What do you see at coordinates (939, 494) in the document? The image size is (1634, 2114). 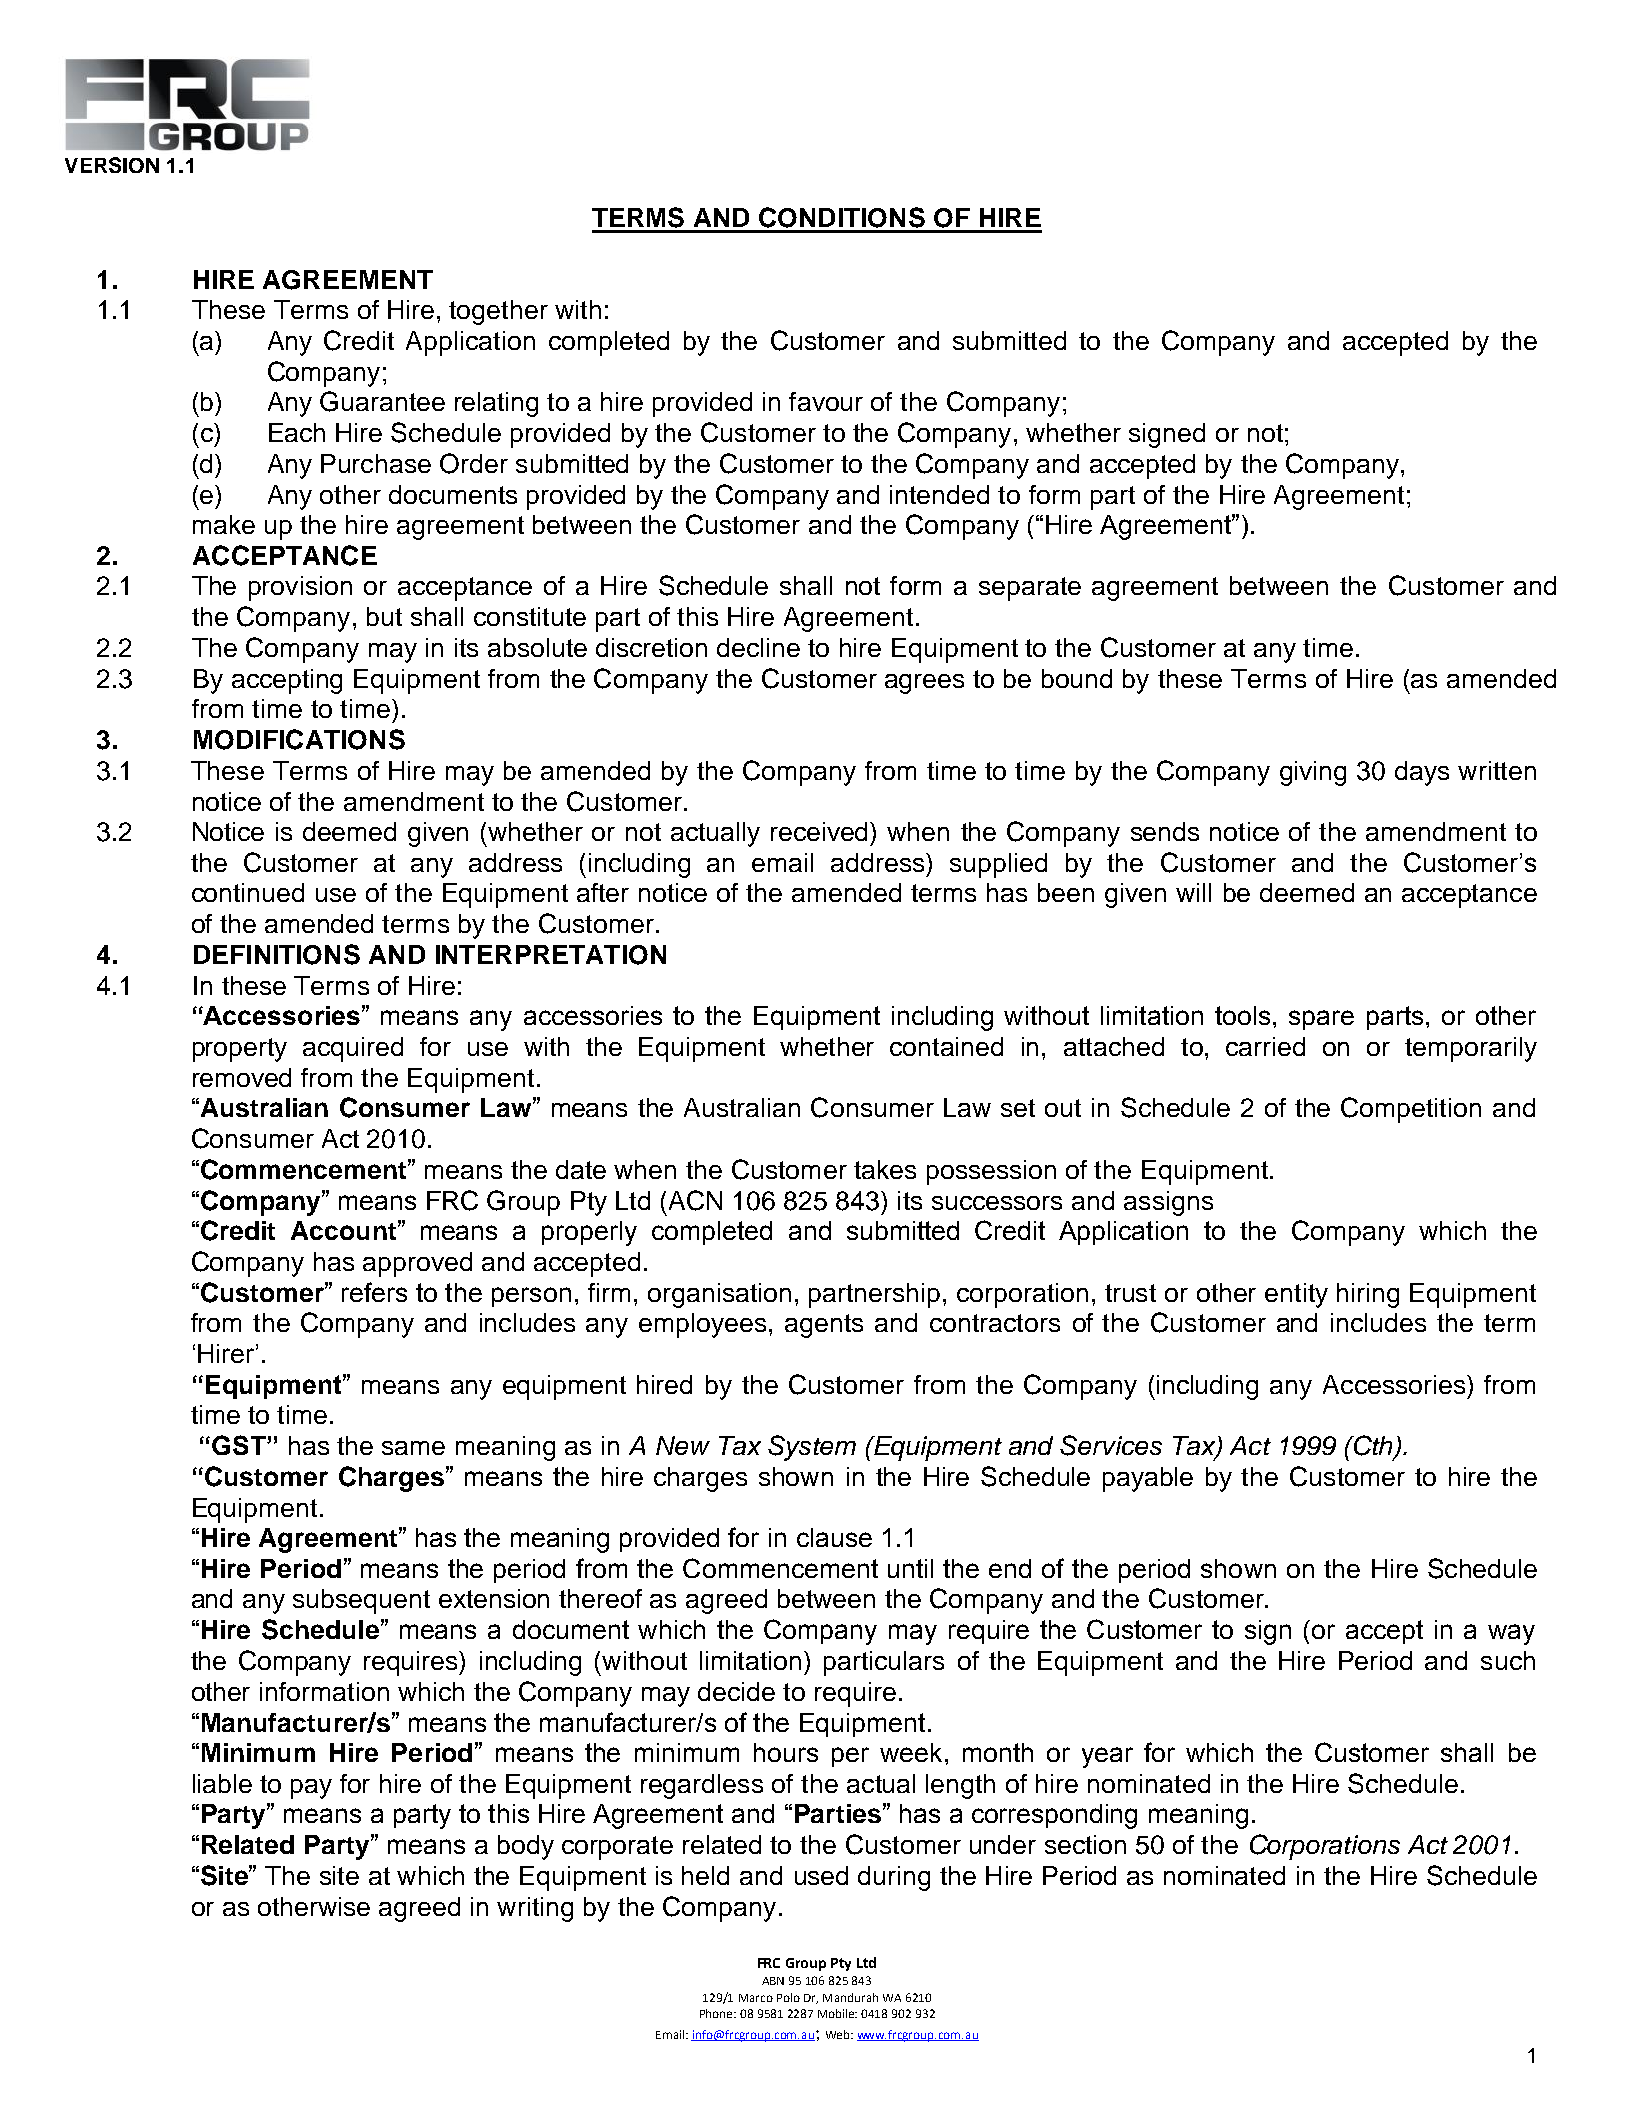 I see `intended` at bounding box center [939, 494].
